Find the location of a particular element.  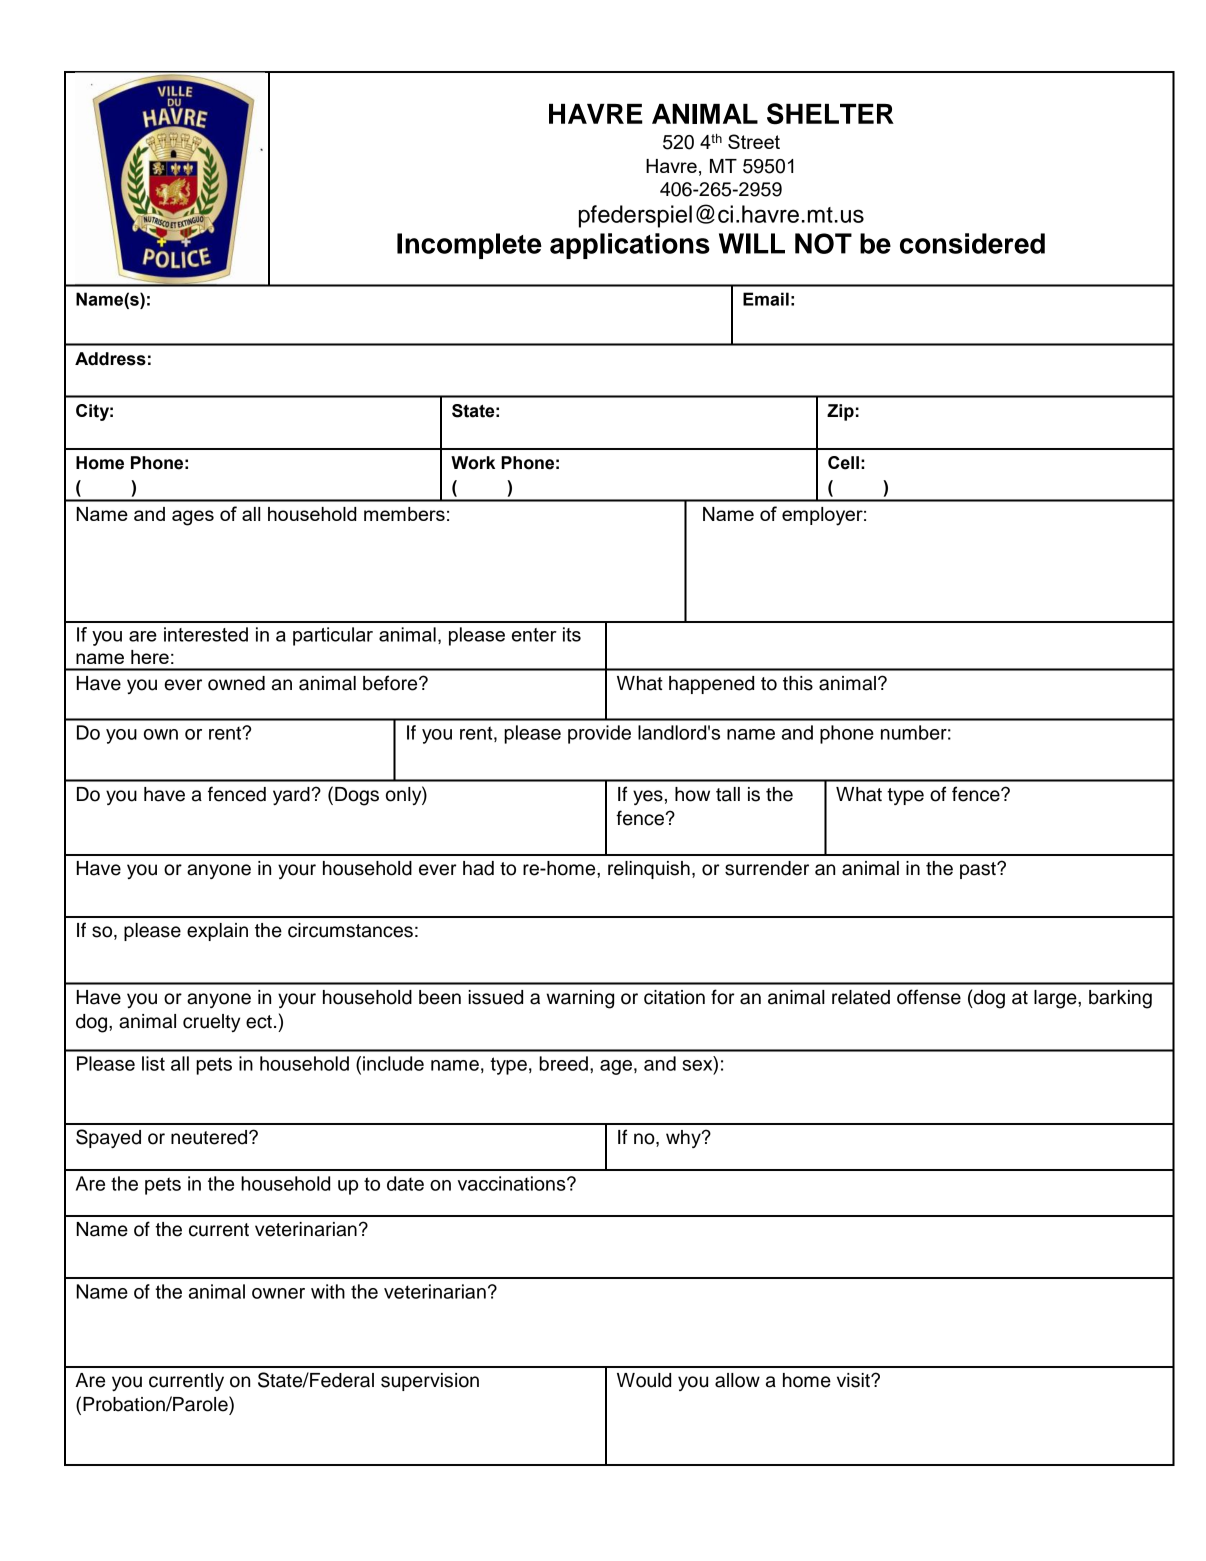

large is located at coordinates (1056, 999).
